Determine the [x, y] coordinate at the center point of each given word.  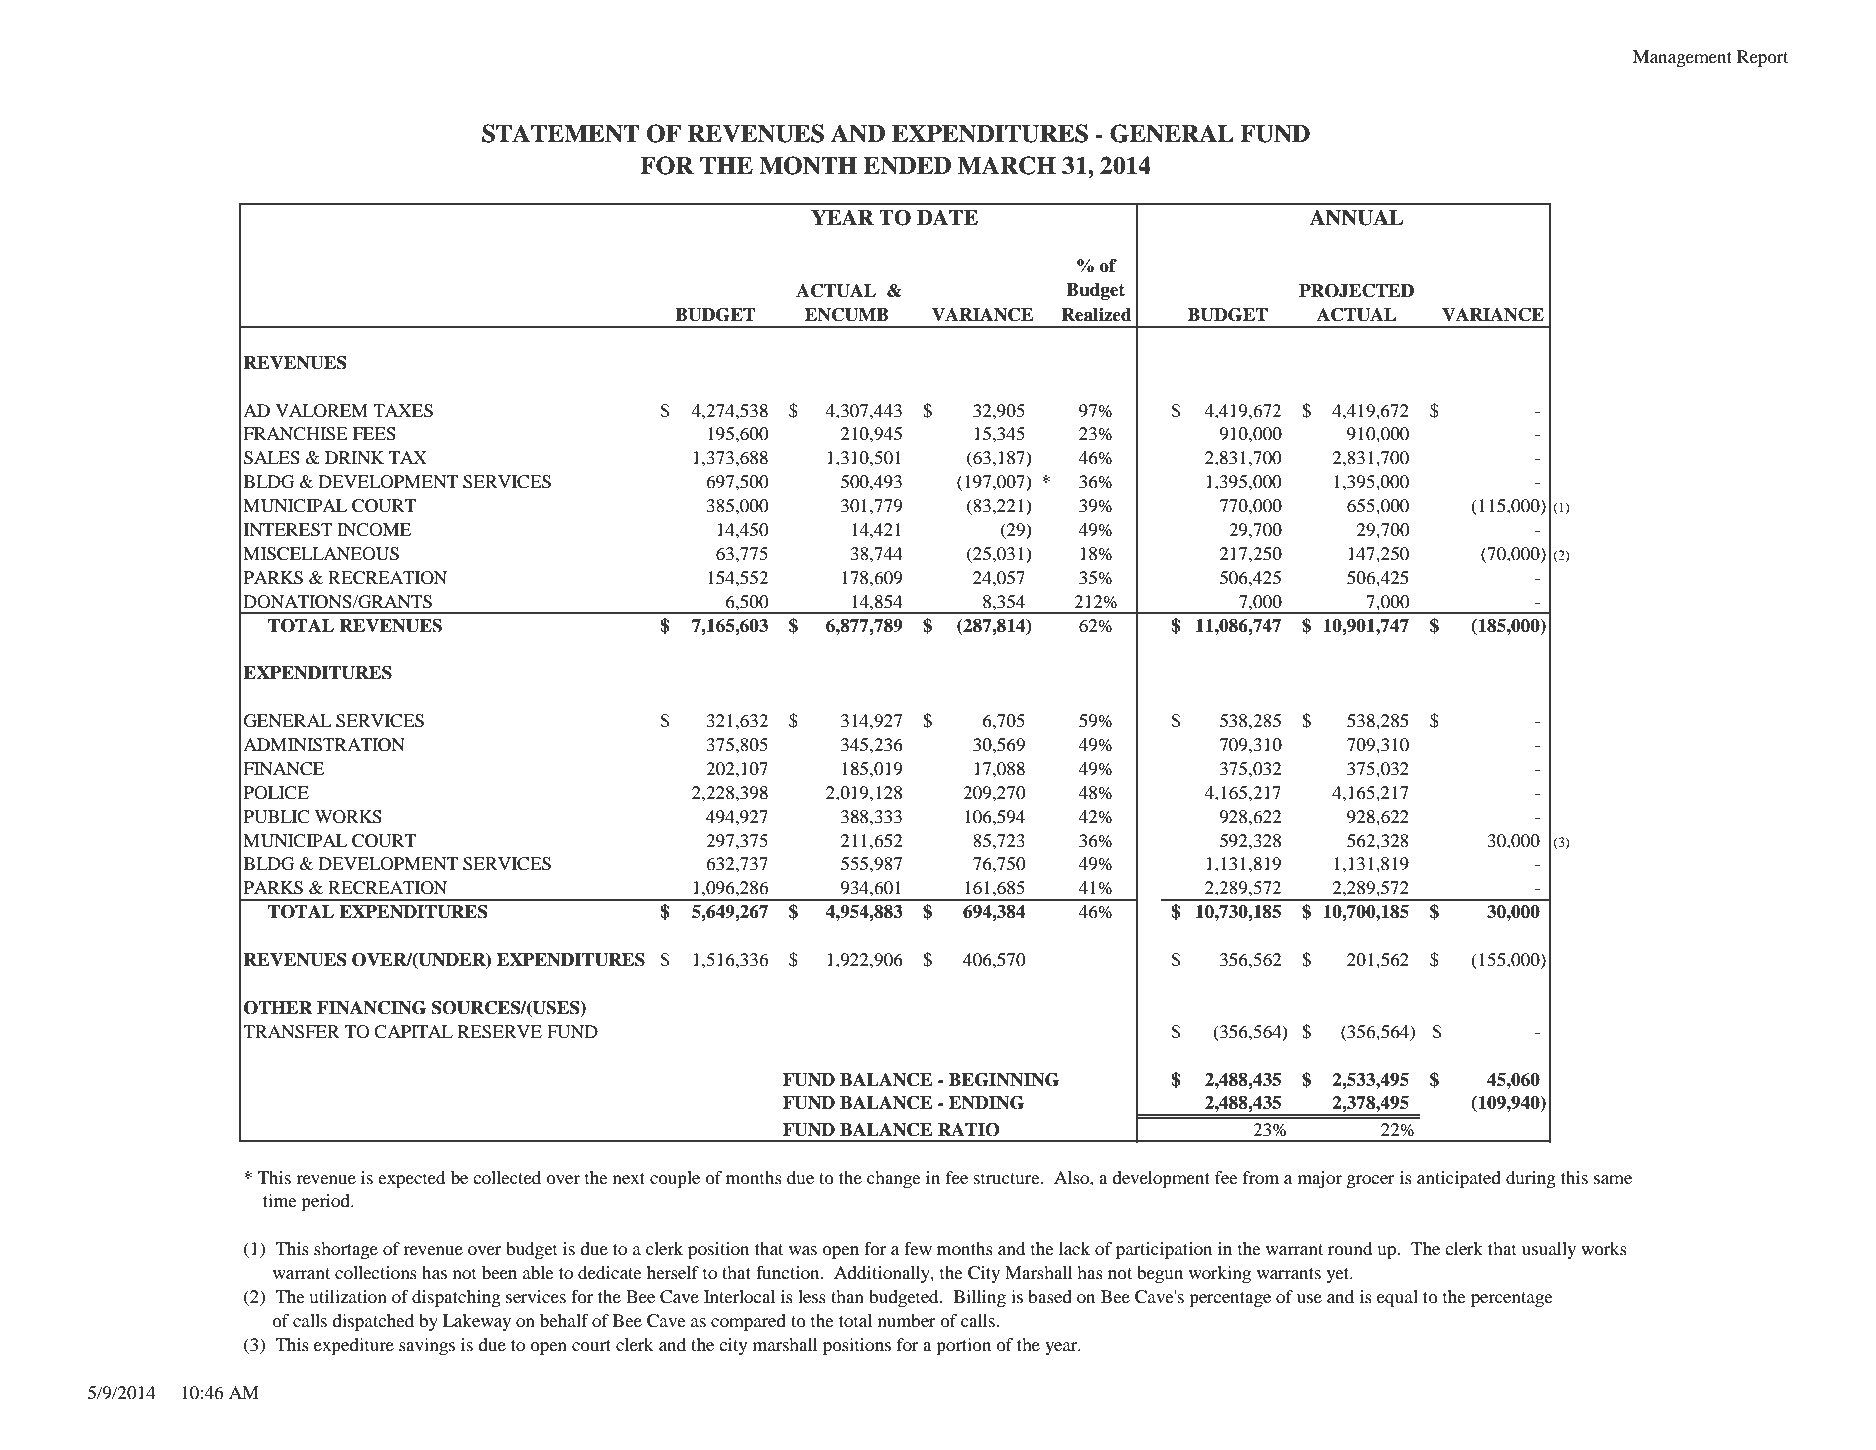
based [1050, 1296]
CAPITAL [413, 1032]
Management [1682, 58]
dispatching [456, 1298]
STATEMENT [561, 133]
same [1613, 1179]
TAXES [403, 411]
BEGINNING [1004, 1080]
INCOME [374, 530]
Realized [1096, 315]
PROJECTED [1356, 291]
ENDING [986, 1103]
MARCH [1007, 165]
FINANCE [283, 769]
